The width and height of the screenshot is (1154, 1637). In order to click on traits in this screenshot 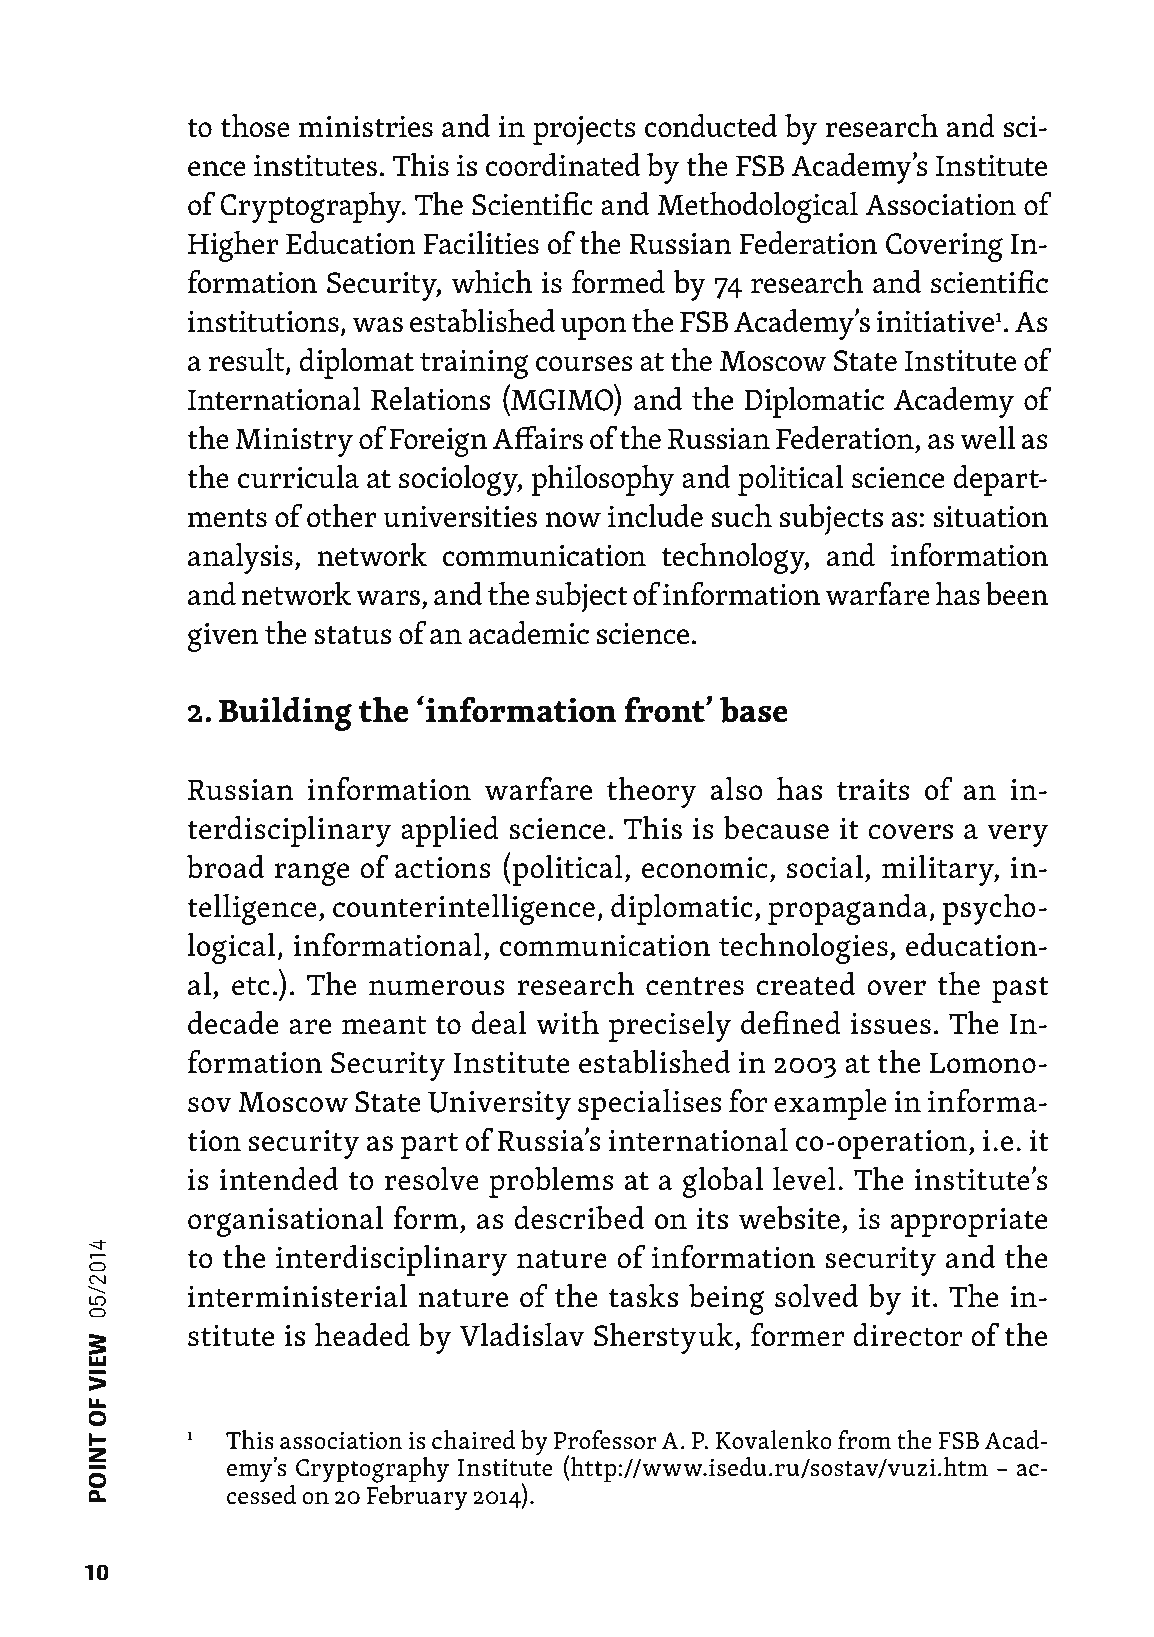, I will do `click(873, 790)`.
